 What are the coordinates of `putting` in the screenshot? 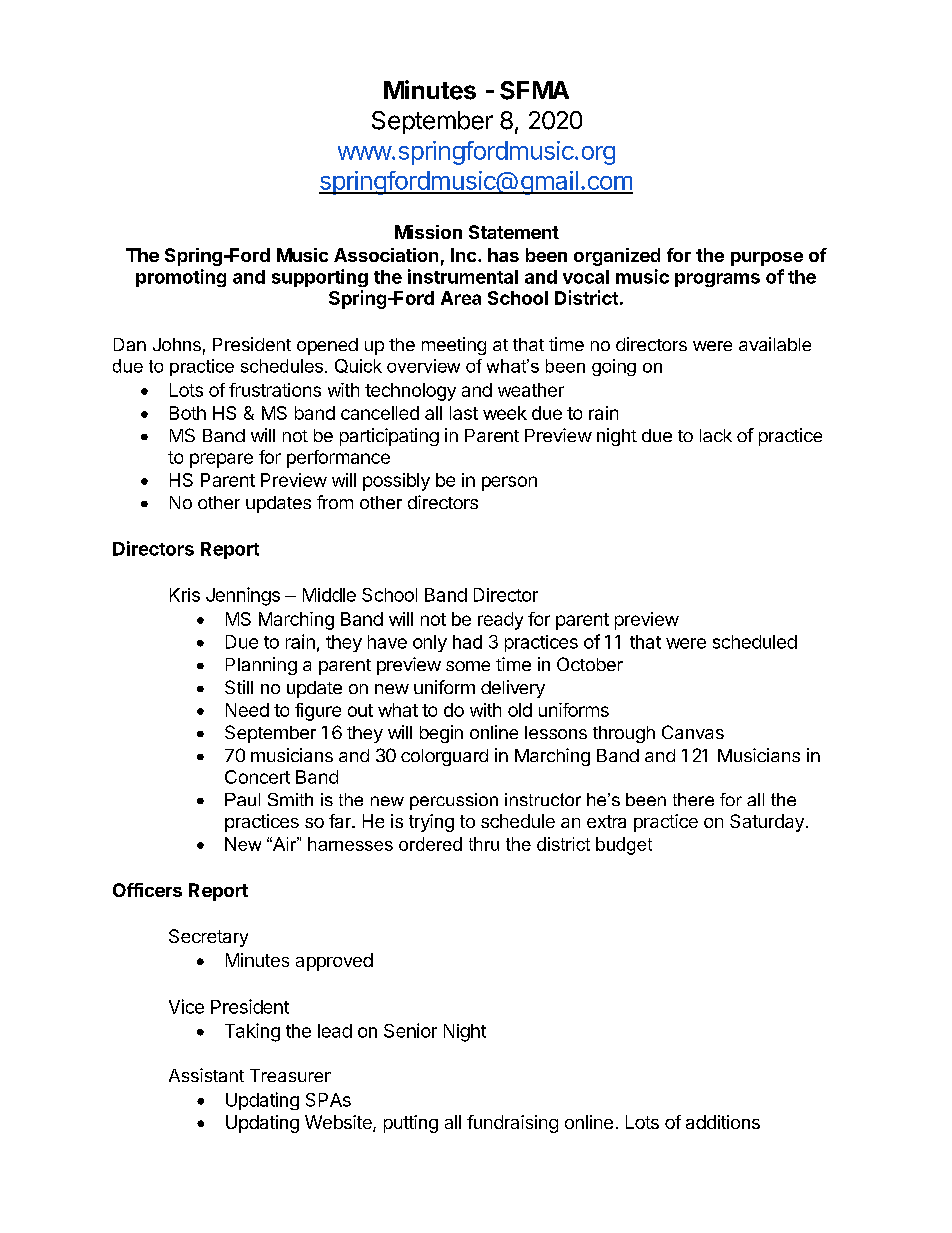 It's located at (411, 1124).
